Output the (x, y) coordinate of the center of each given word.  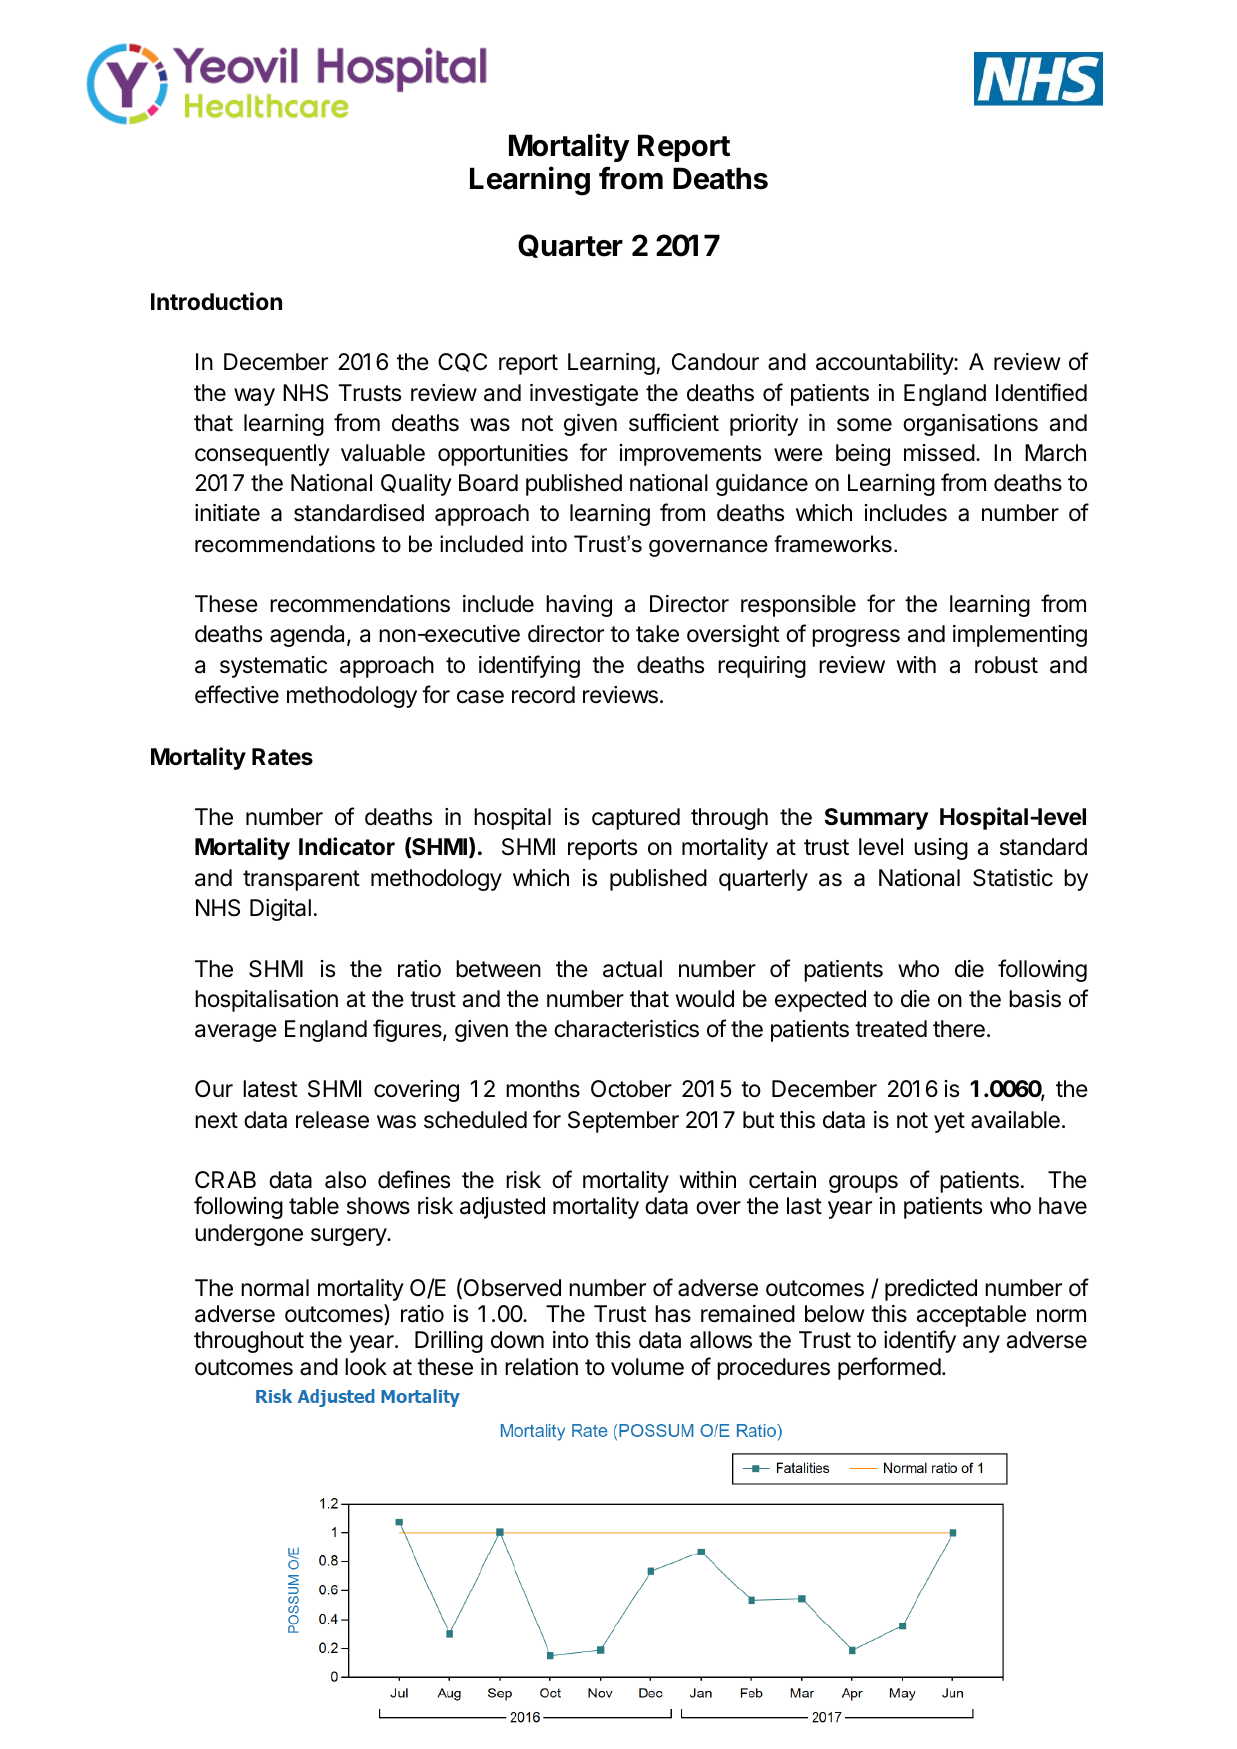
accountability (885, 364)
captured (636, 819)
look (366, 1367)
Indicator (347, 846)
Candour (715, 362)
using (941, 849)
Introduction (216, 301)
